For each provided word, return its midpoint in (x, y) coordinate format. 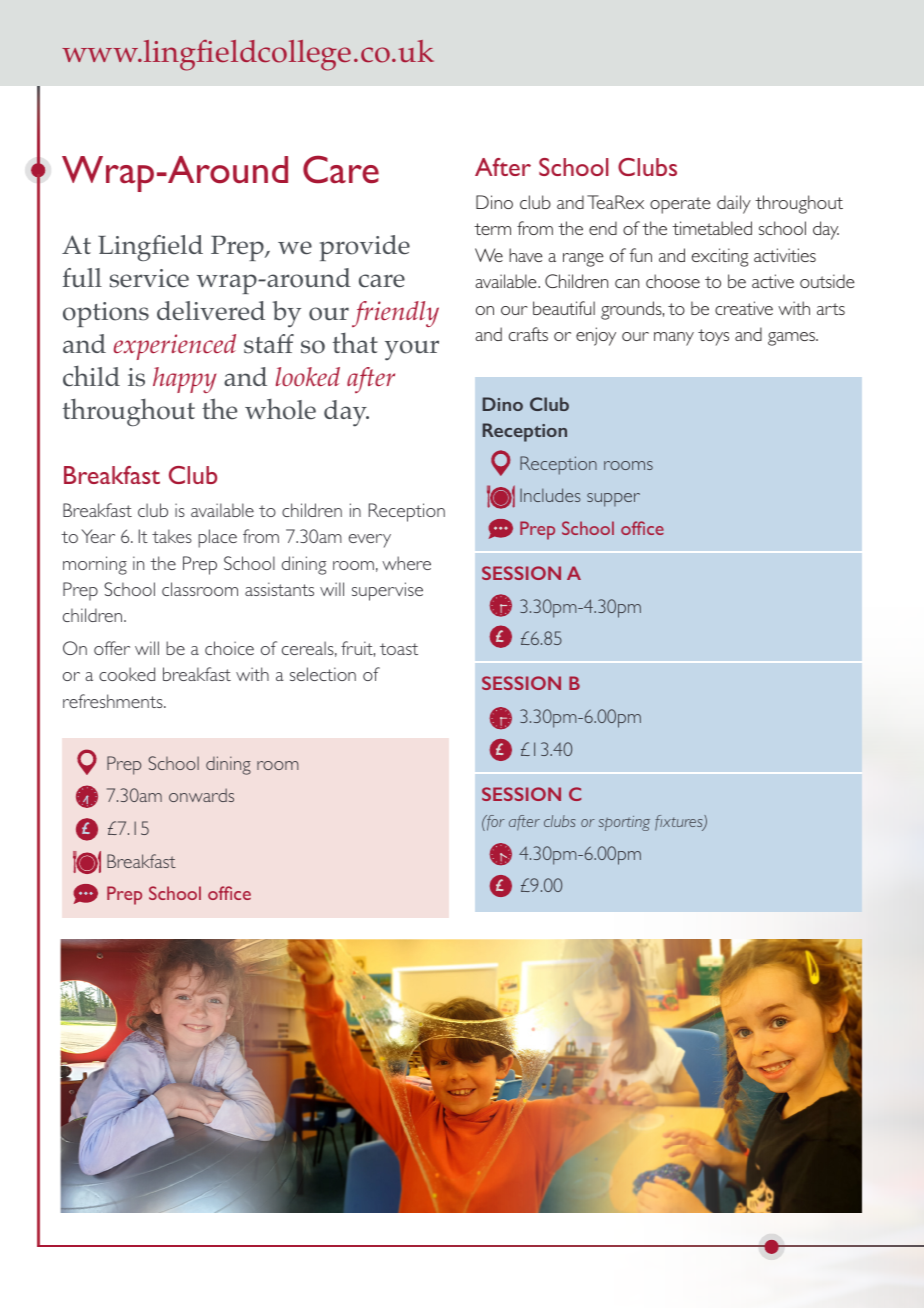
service (149, 278)
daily (734, 204)
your (412, 350)
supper (613, 500)
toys (713, 337)
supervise (387, 591)
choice (229, 648)
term (492, 229)
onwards (201, 795)
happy (184, 380)
